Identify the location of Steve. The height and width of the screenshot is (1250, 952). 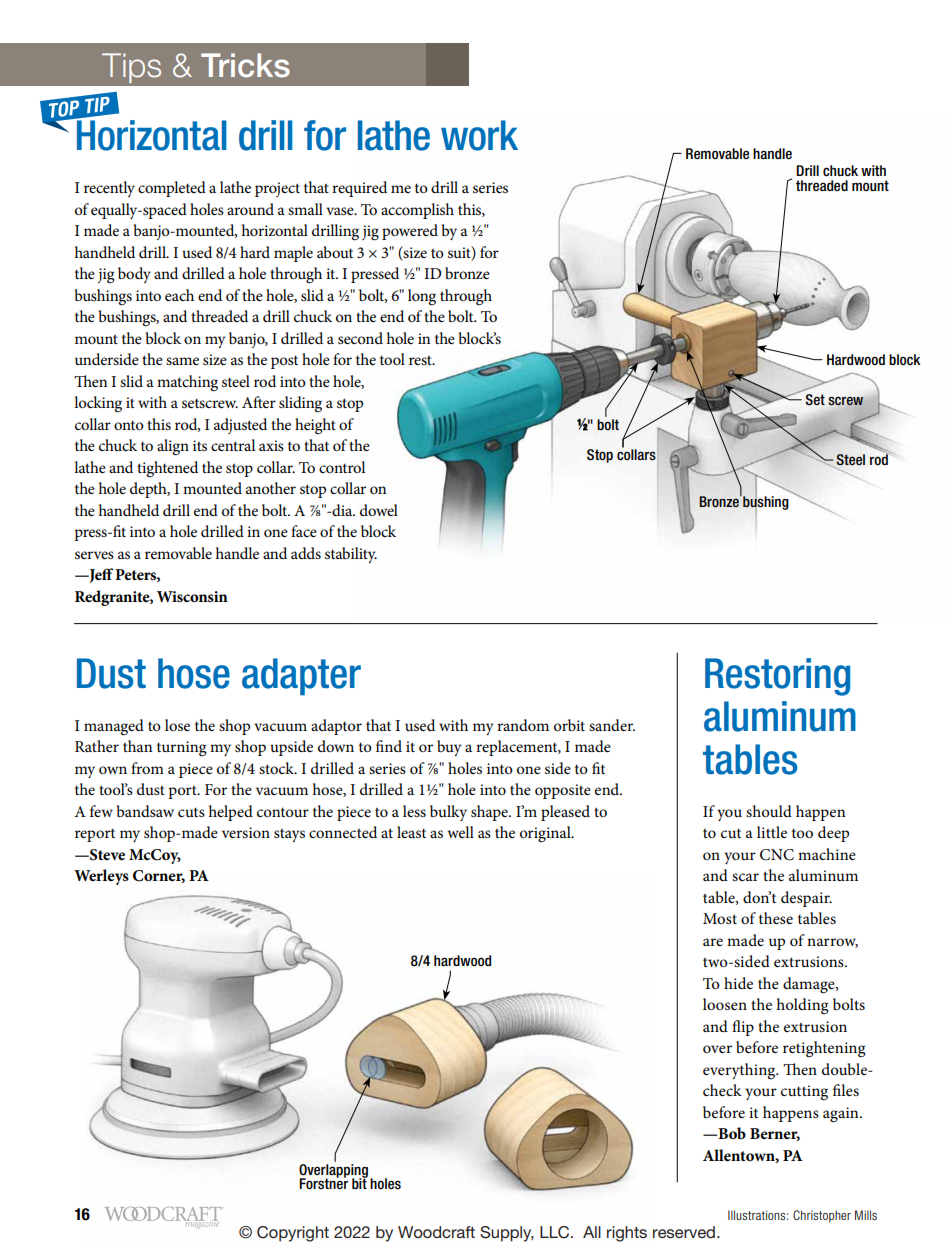
(106, 855).
